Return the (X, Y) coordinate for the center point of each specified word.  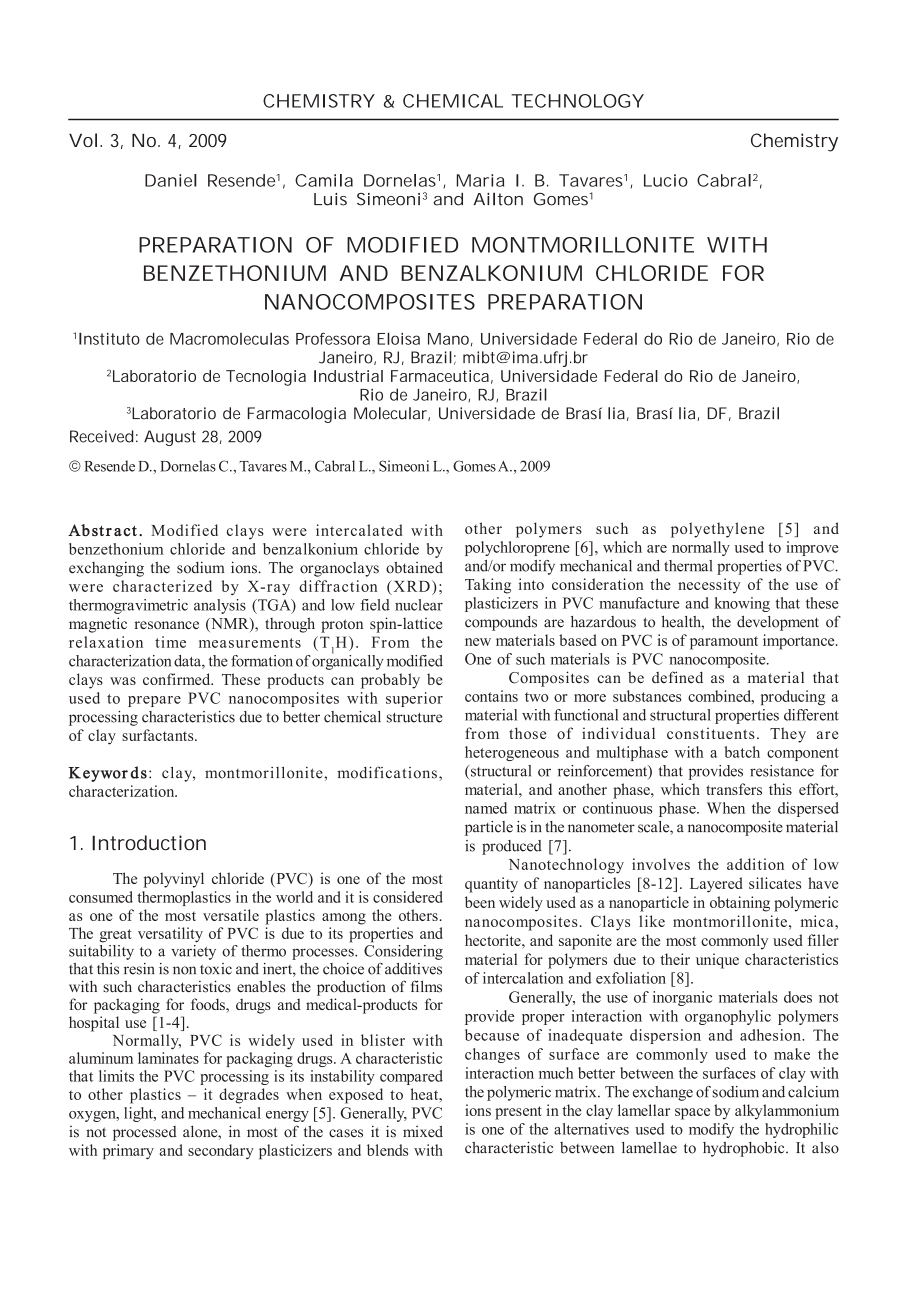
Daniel (171, 180)
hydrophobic (745, 1149)
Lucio (666, 180)
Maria (480, 180)
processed (145, 1133)
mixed (423, 1131)
